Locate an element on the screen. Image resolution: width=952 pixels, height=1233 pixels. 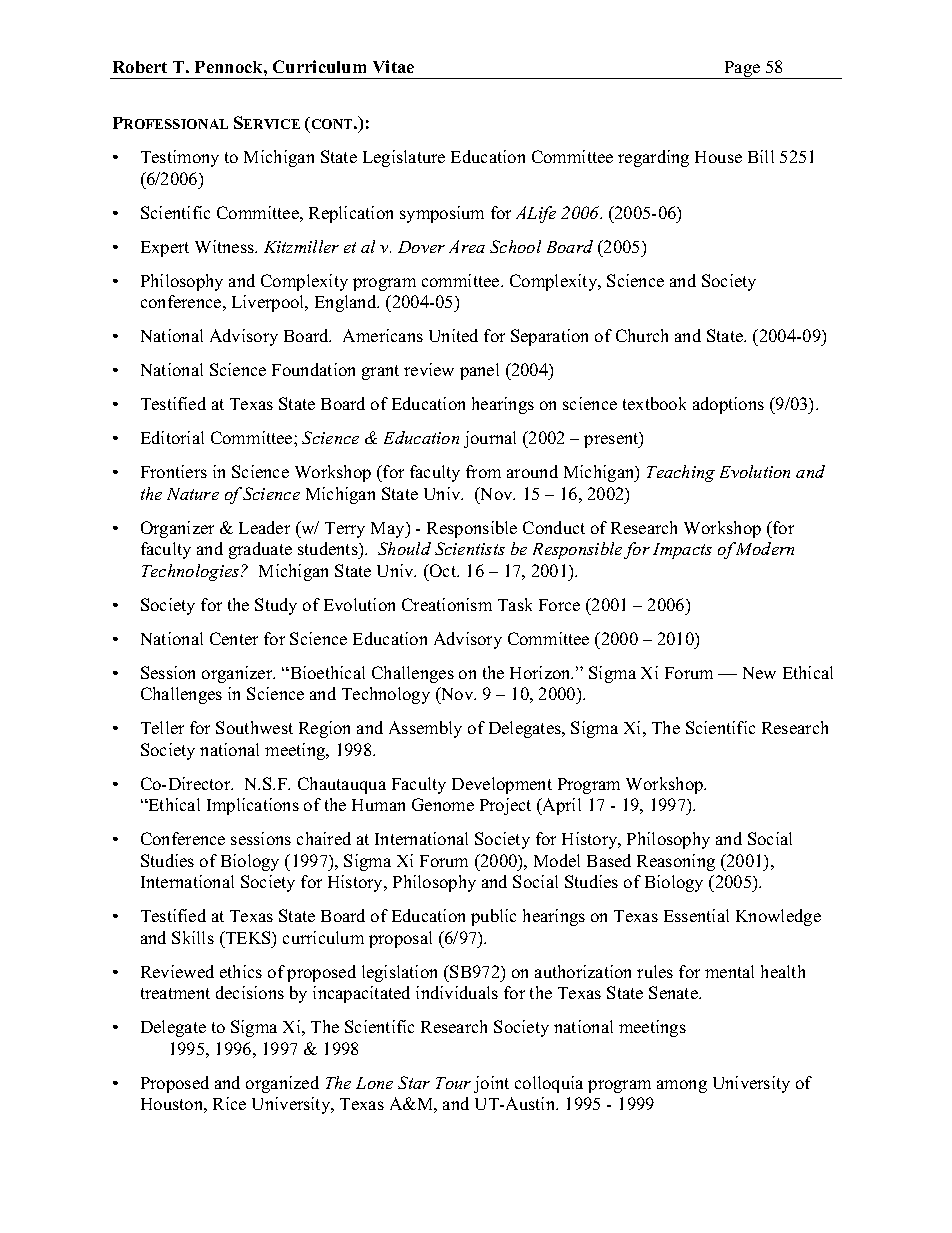
Rice is located at coordinates (229, 1103).
